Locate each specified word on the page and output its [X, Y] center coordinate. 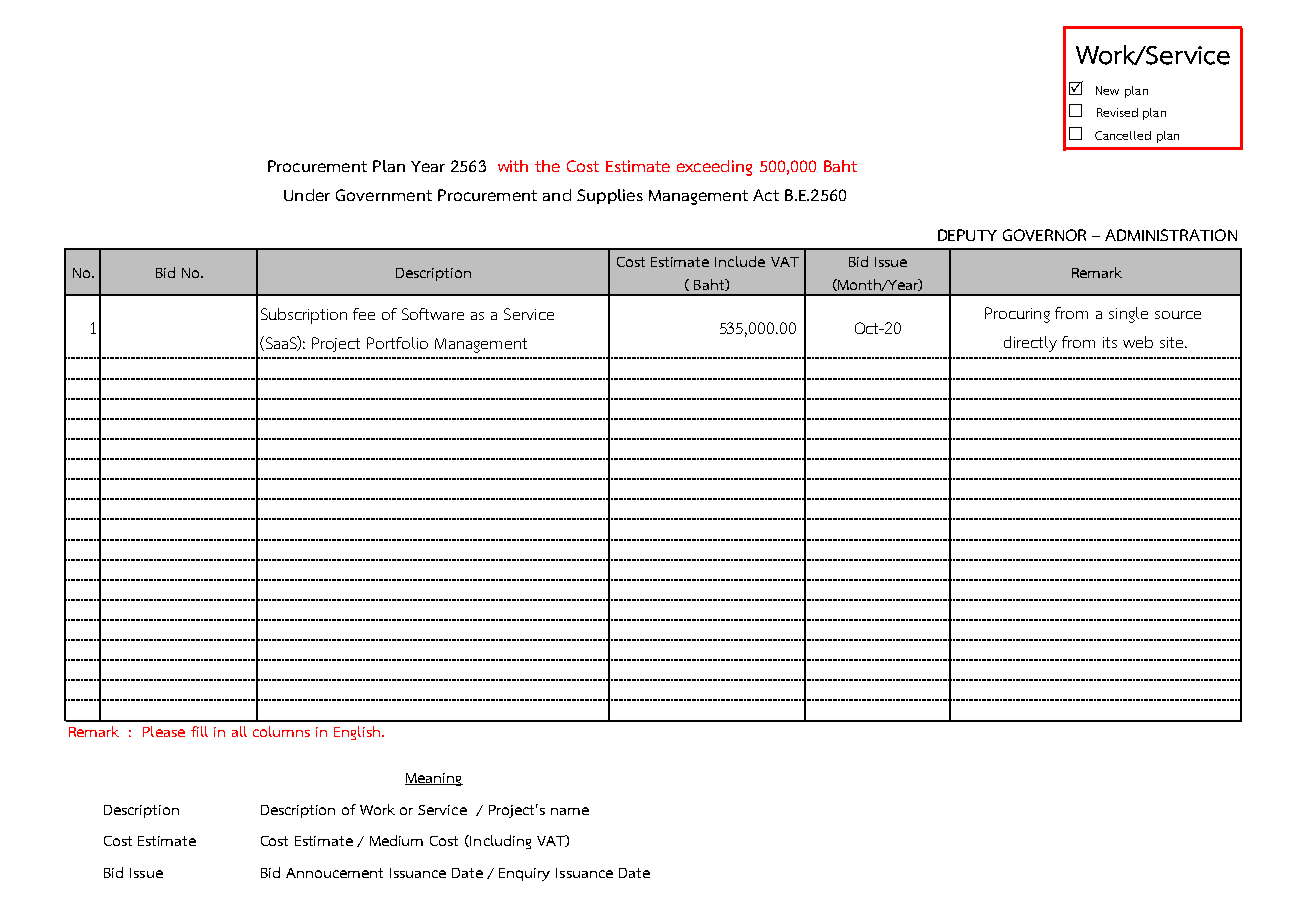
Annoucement [334, 873]
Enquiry [524, 874]
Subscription [304, 316]
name [570, 811]
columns [281, 731]
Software [433, 314]
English [357, 733]
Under [307, 195]
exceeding [714, 168]
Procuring [1017, 315]
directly [1030, 344]
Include [740, 261]
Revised [1117, 112]
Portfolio [397, 343]
